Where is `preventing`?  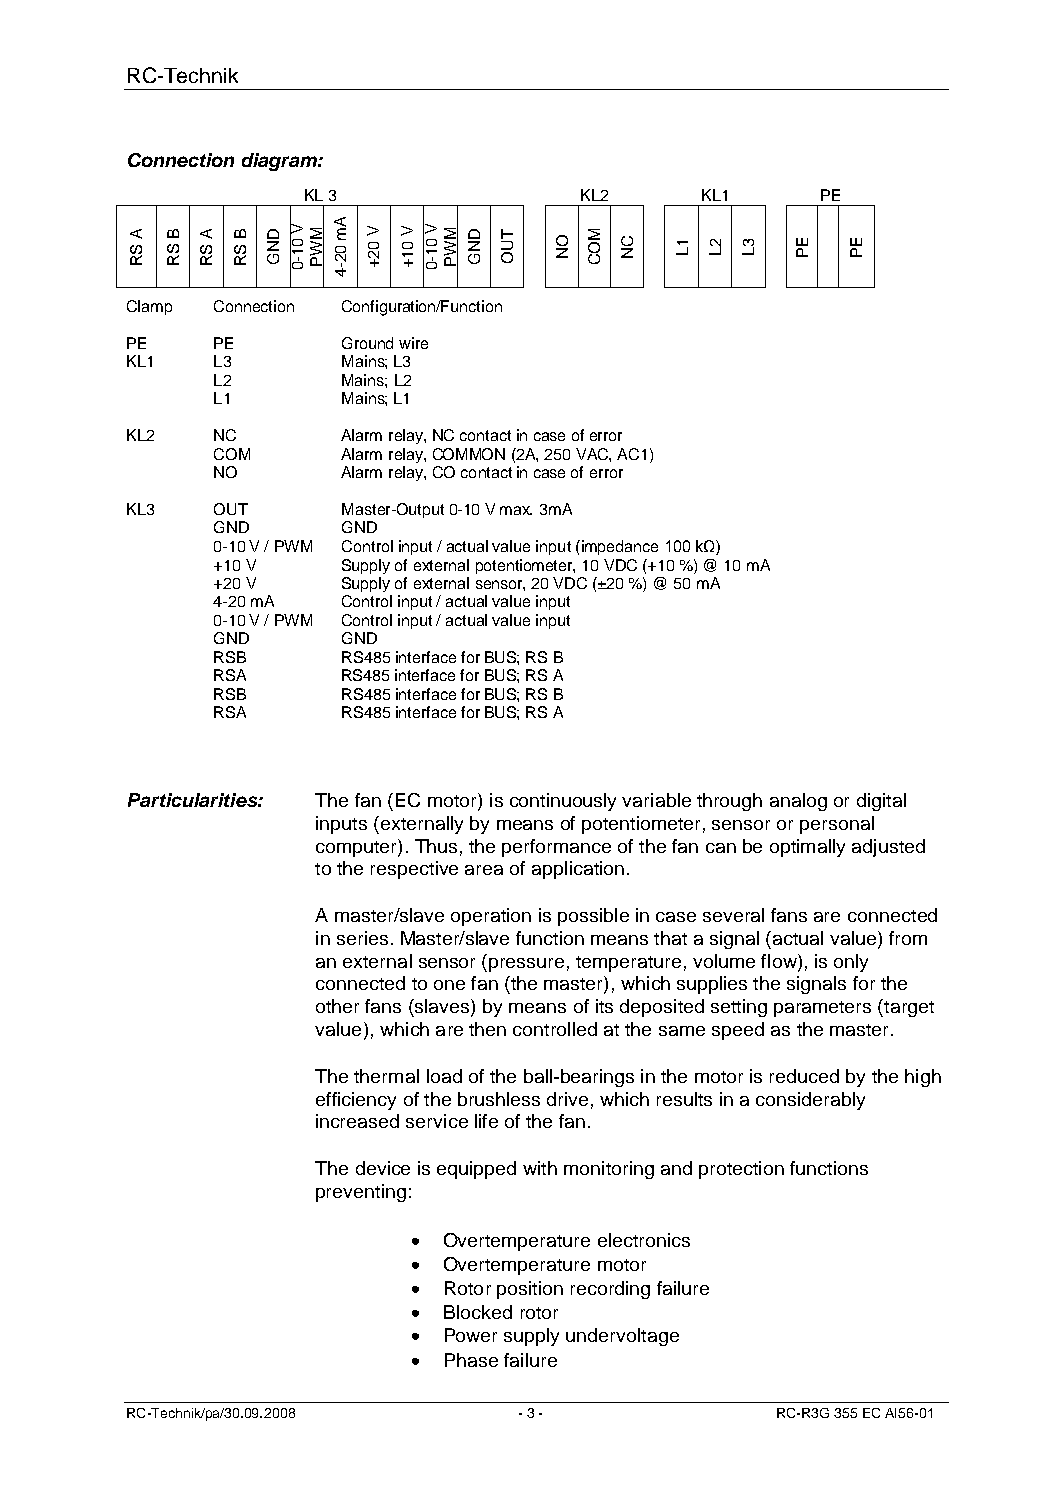
preventing is located at coordinates (361, 1193).
